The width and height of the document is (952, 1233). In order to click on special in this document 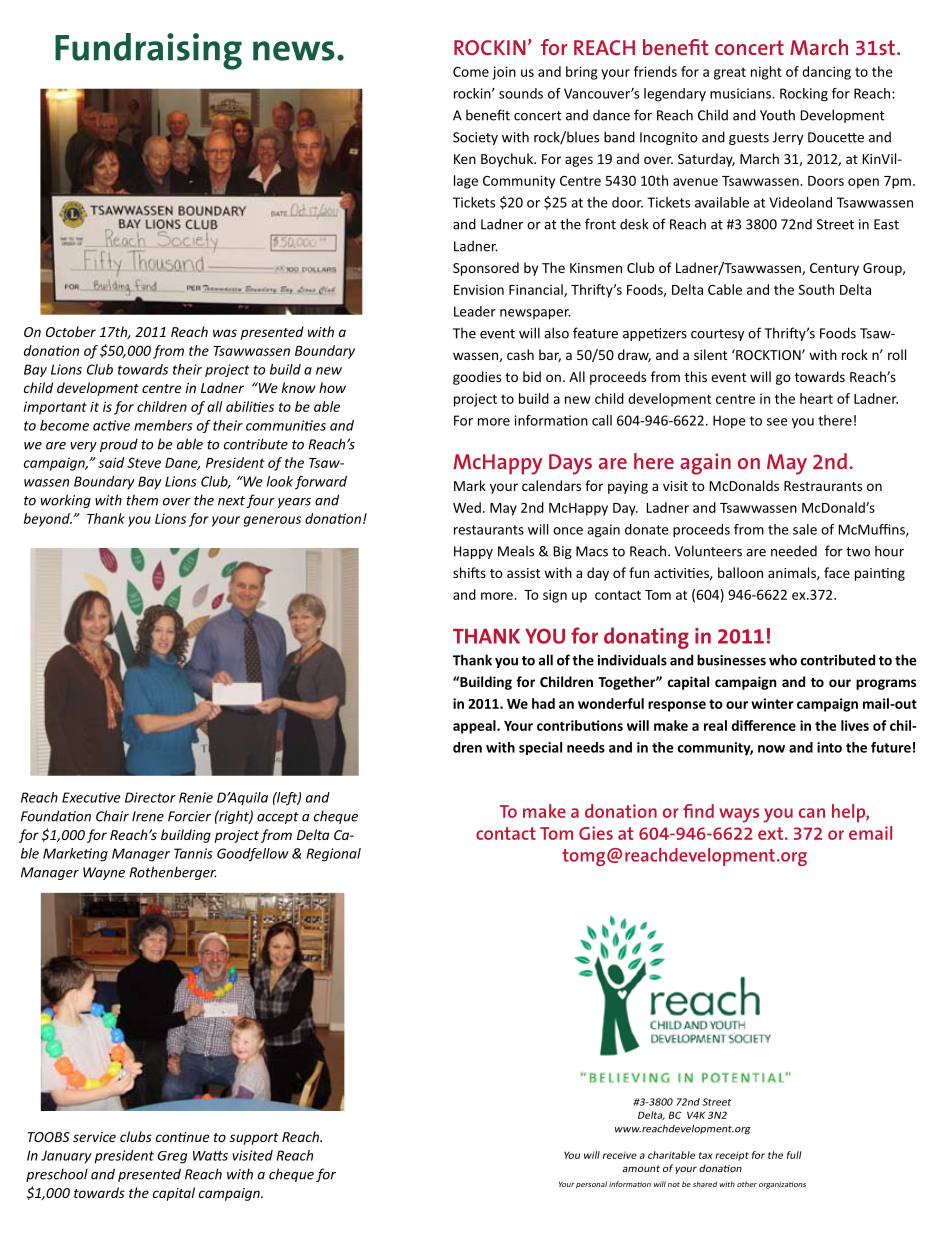, I will do `click(540, 748)`.
